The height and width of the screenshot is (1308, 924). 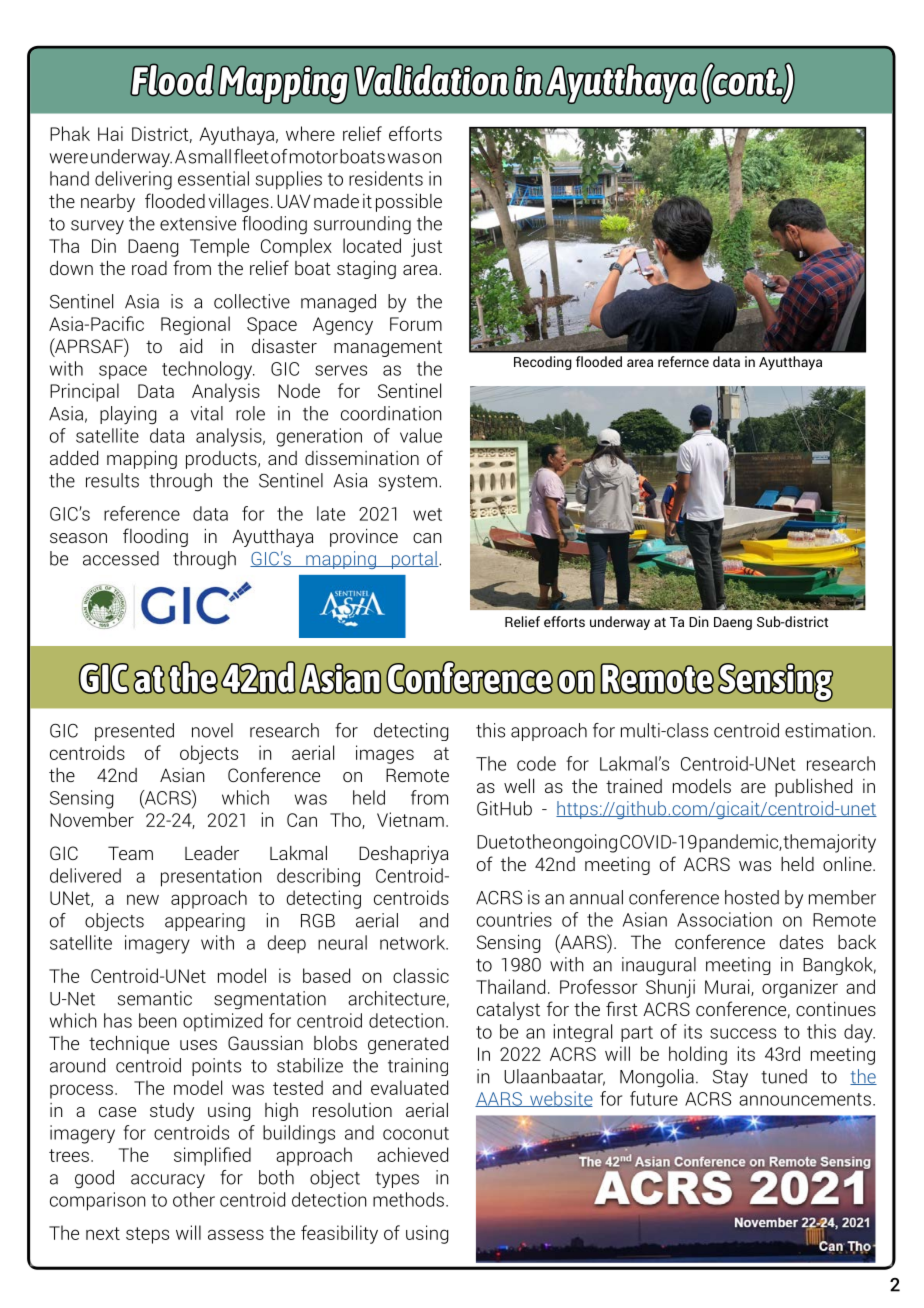 What do you see at coordinates (828, 730) in the screenshot?
I see `estimation` at bounding box center [828, 730].
